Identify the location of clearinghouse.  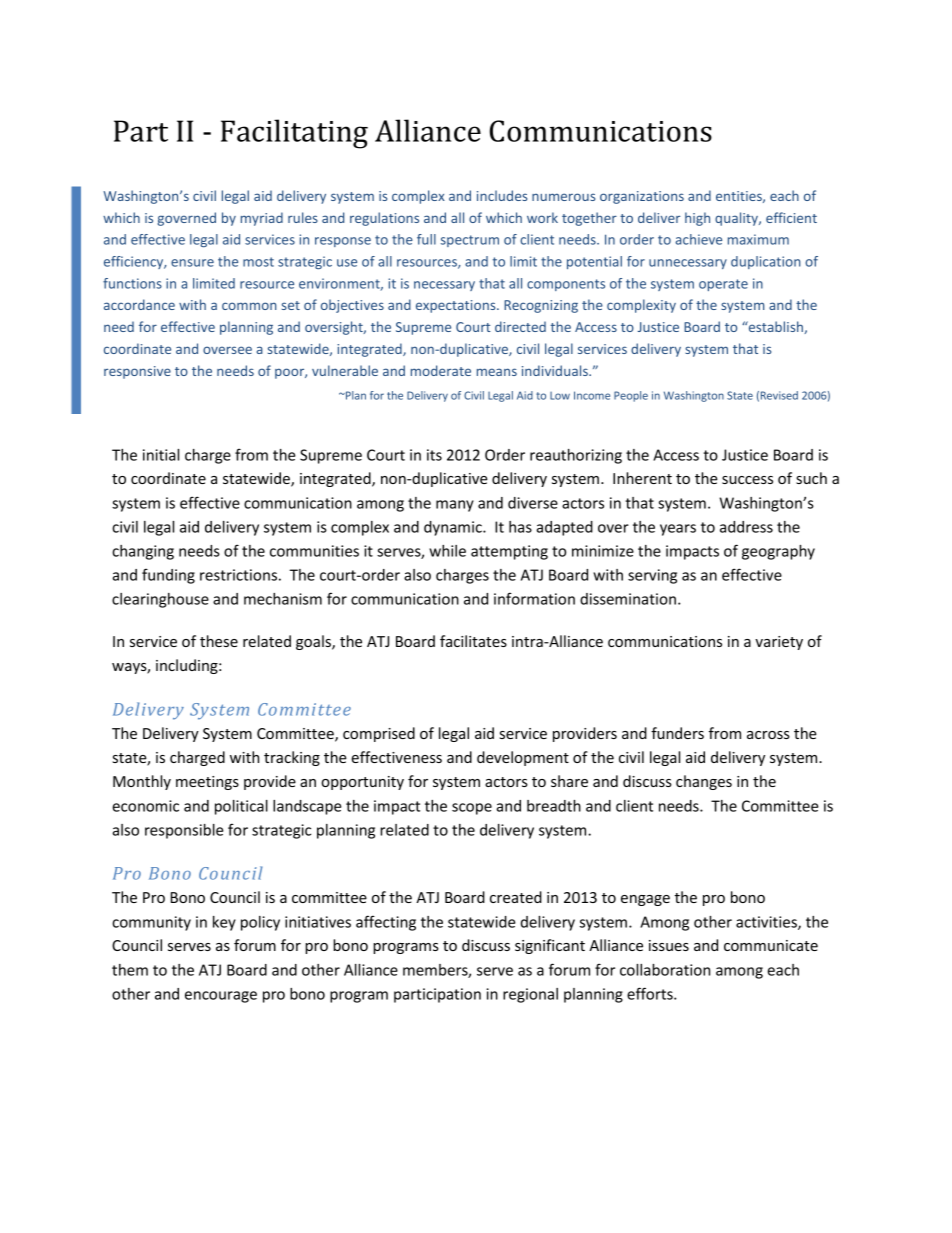
(160, 600).
